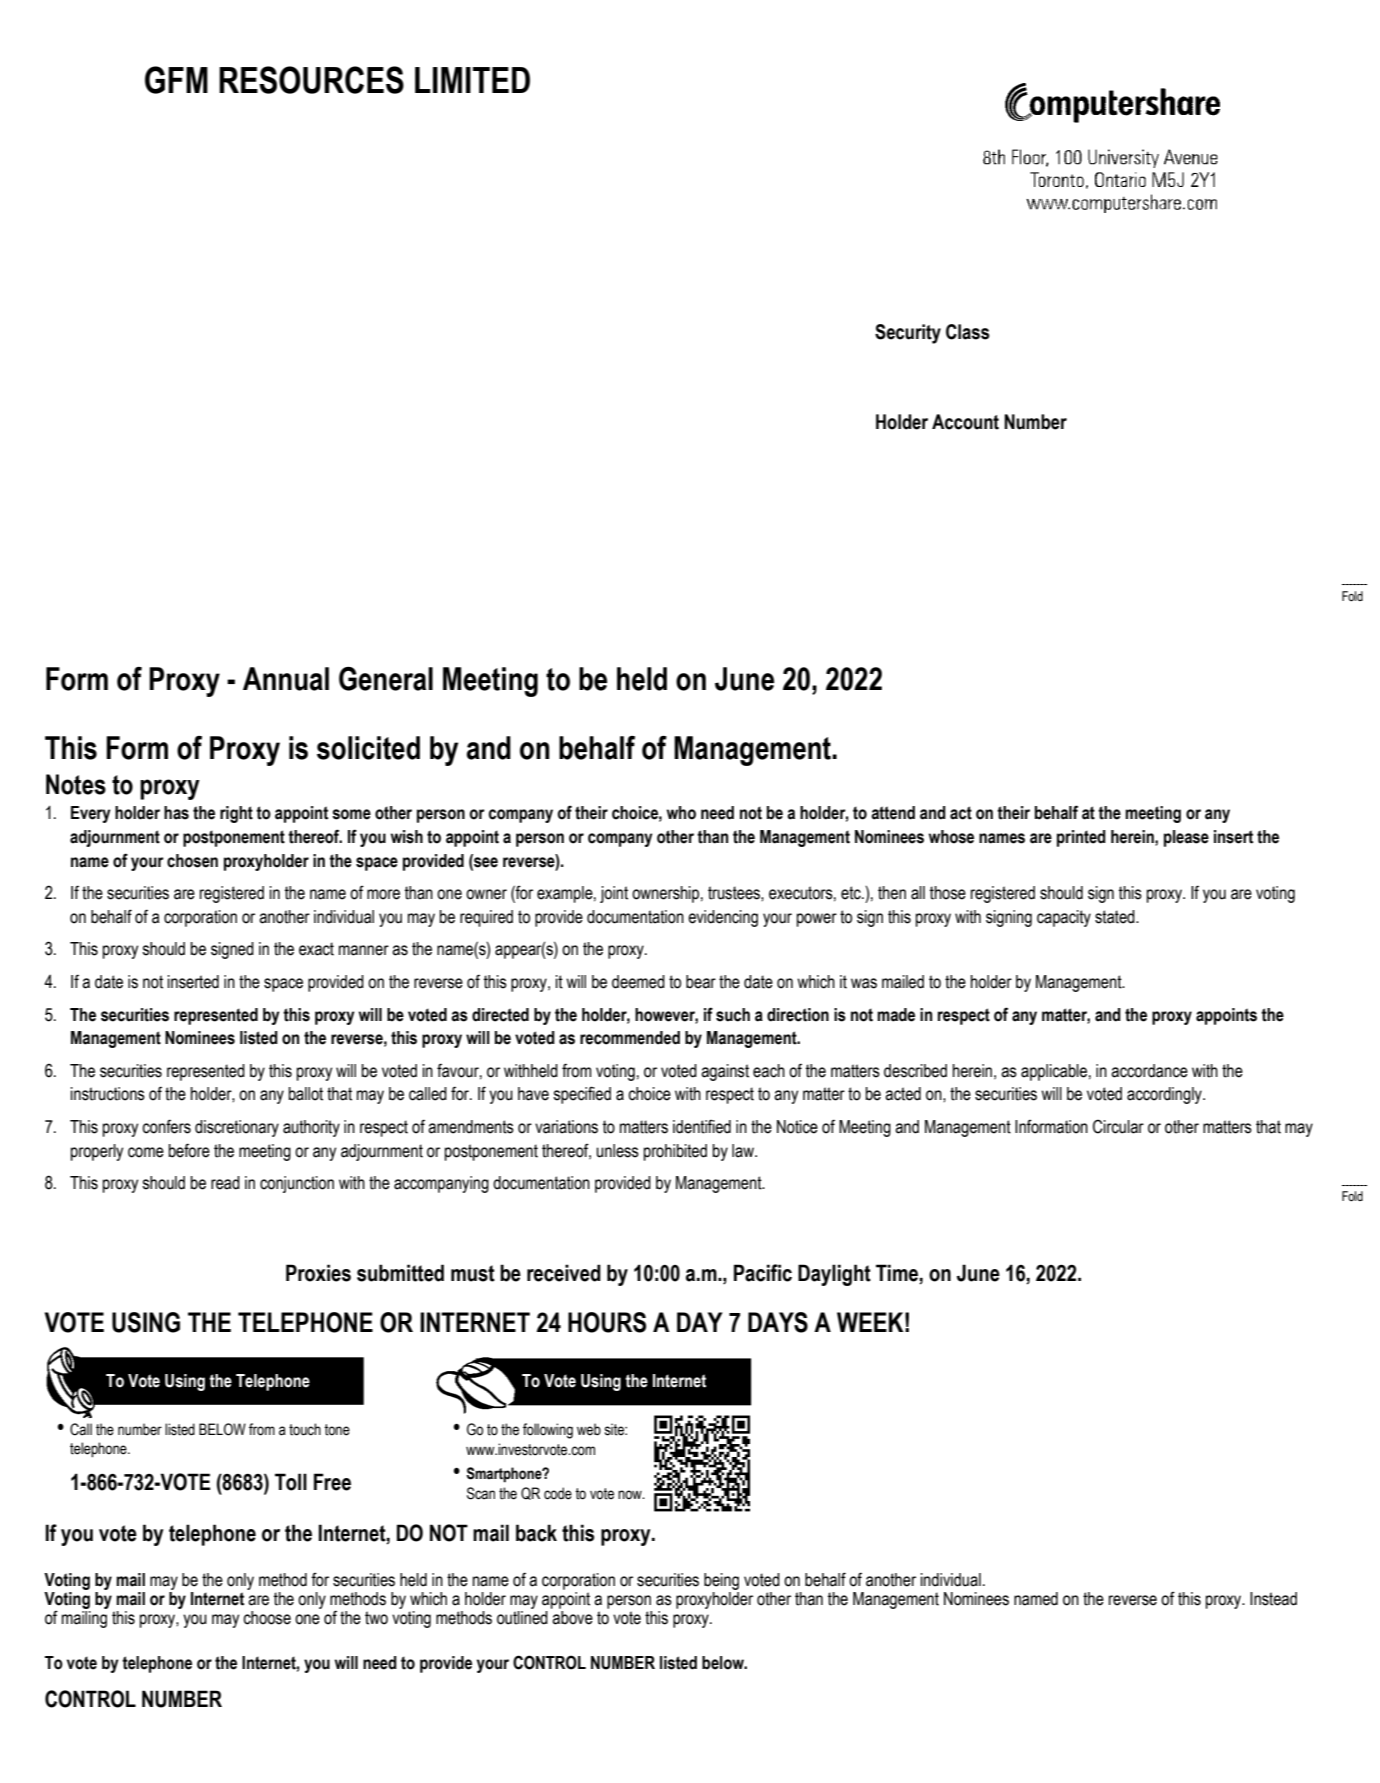  Describe the element at coordinates (286, 679) in the page. I see `Annual` at that location.
